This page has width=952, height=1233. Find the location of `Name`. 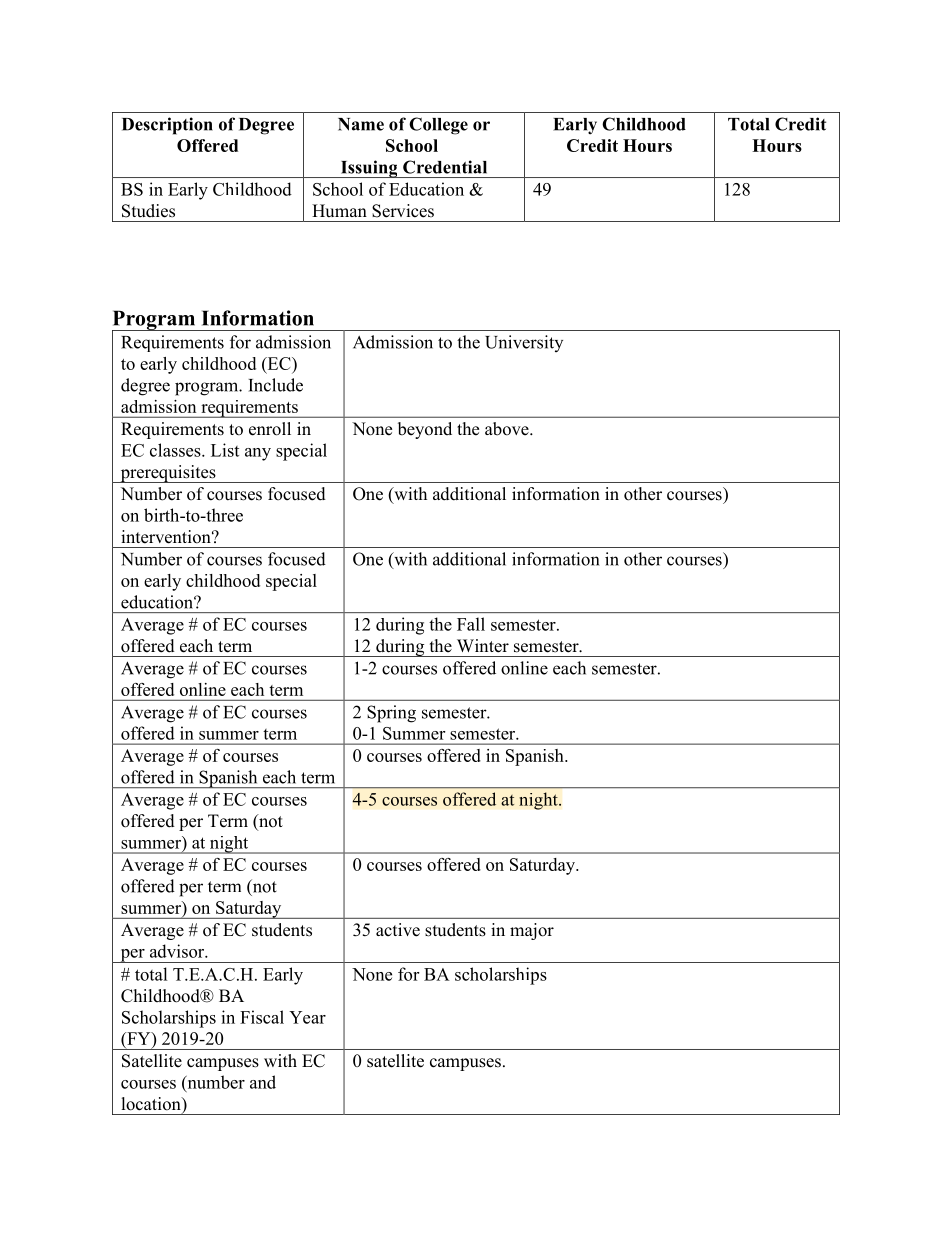

Name is located at coordinates (361, 124).
